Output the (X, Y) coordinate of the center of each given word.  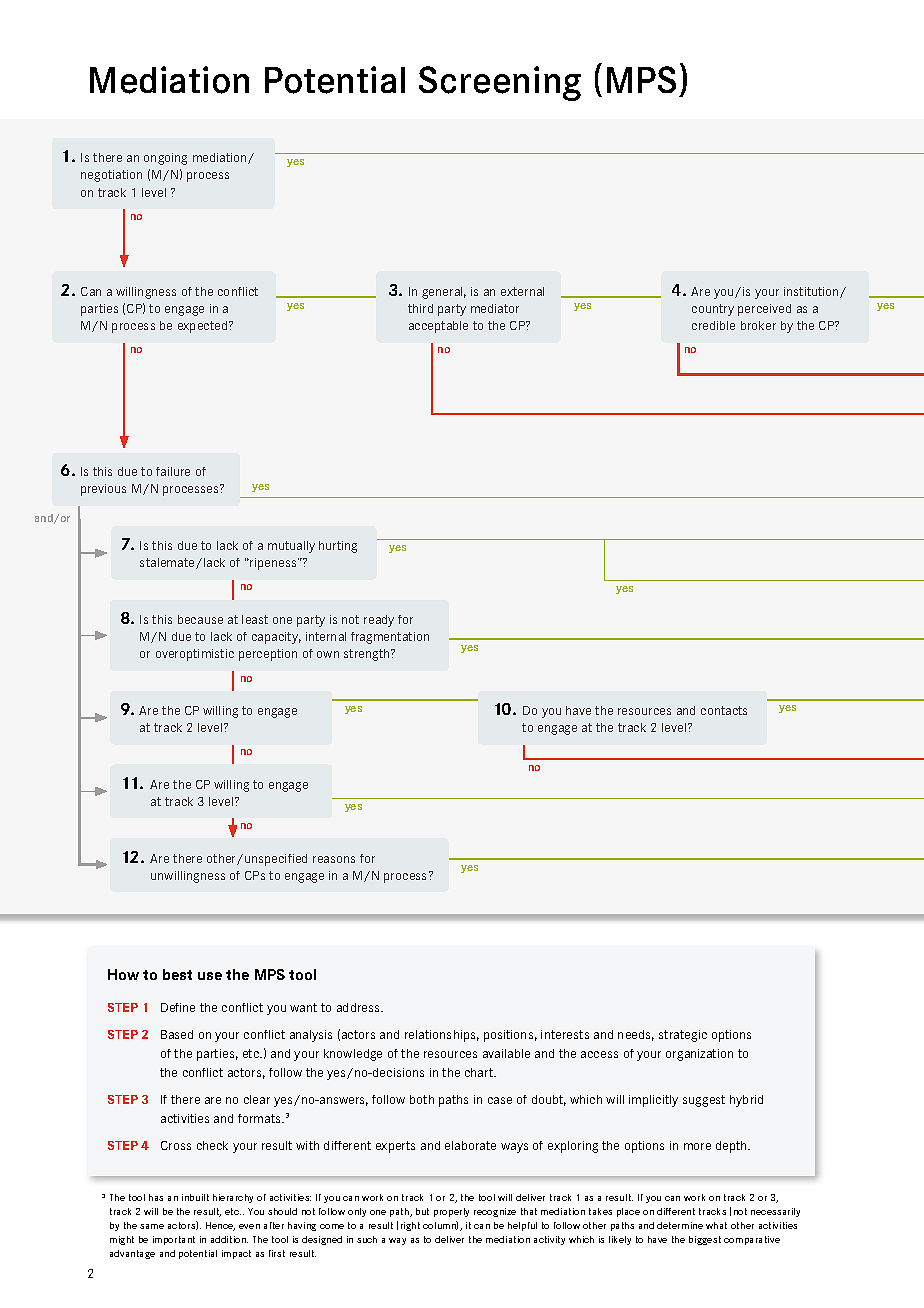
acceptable (438, 327)
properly (451, 1212)
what (716, 1225)
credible (713, 325)
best (177, 974)
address (360, 1007)
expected (204, 327)
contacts (724, 710)
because (200, 619)
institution (812, 292)
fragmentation (390, 638)
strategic (683, 1036)
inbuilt (195, 1197)
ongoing (165, 159)
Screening (500, 83)
